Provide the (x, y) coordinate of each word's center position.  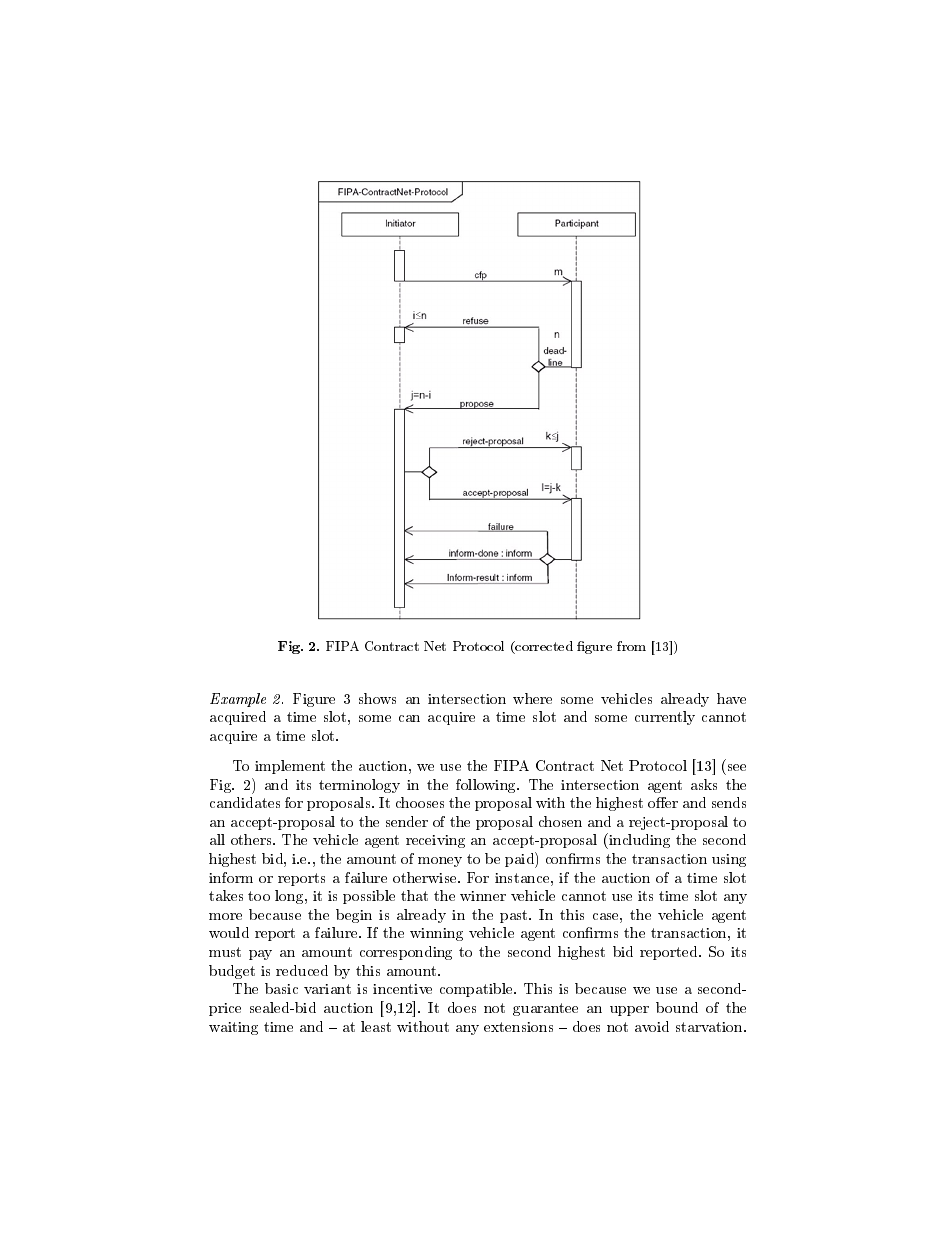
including (638, 841)
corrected (543, 647)
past (515, 916)
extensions (518, 1027)
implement (290, 767)
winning (436, 934)
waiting (233, 1028)
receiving (435, 841)
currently (665, 718)
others (252, 839)
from (631, 646)
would (229, 932)
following (487, 786)
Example (238, 700)
